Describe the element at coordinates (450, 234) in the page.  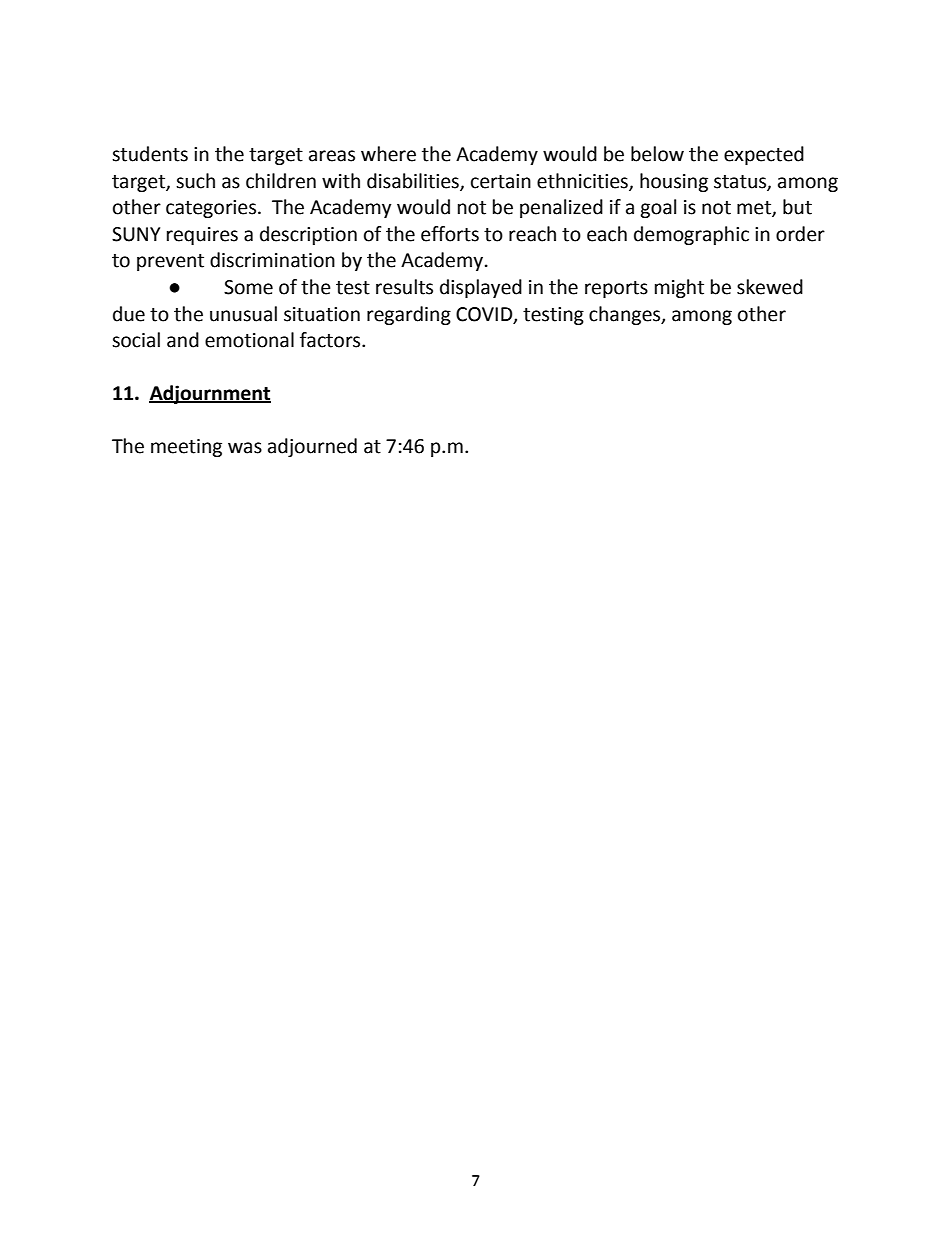
I see `efforts` at that location.
